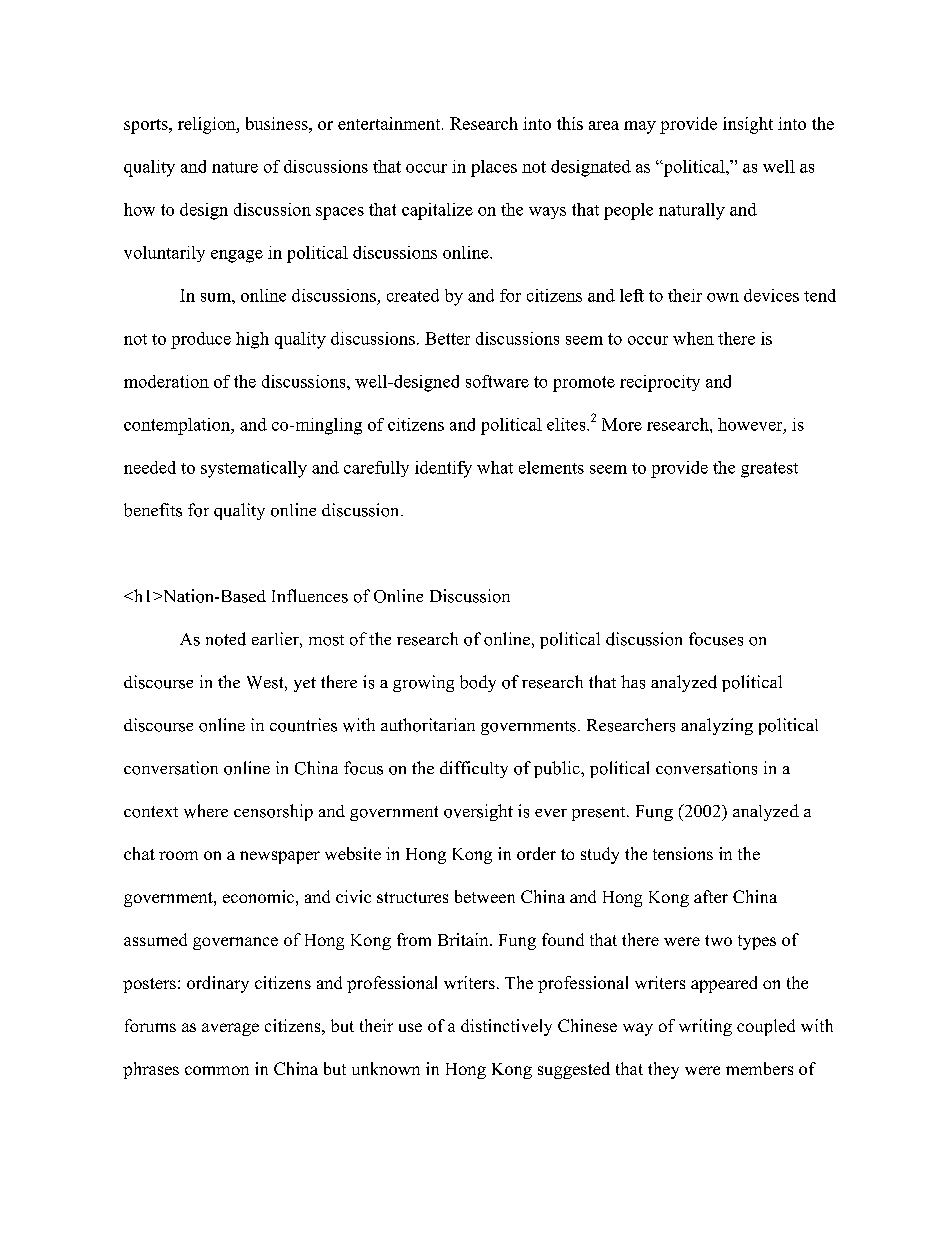 This screenshot has width=952, height=1233. Describe the element at coordinates (226, 639) in the screenshot. I see `noted` at that location.
